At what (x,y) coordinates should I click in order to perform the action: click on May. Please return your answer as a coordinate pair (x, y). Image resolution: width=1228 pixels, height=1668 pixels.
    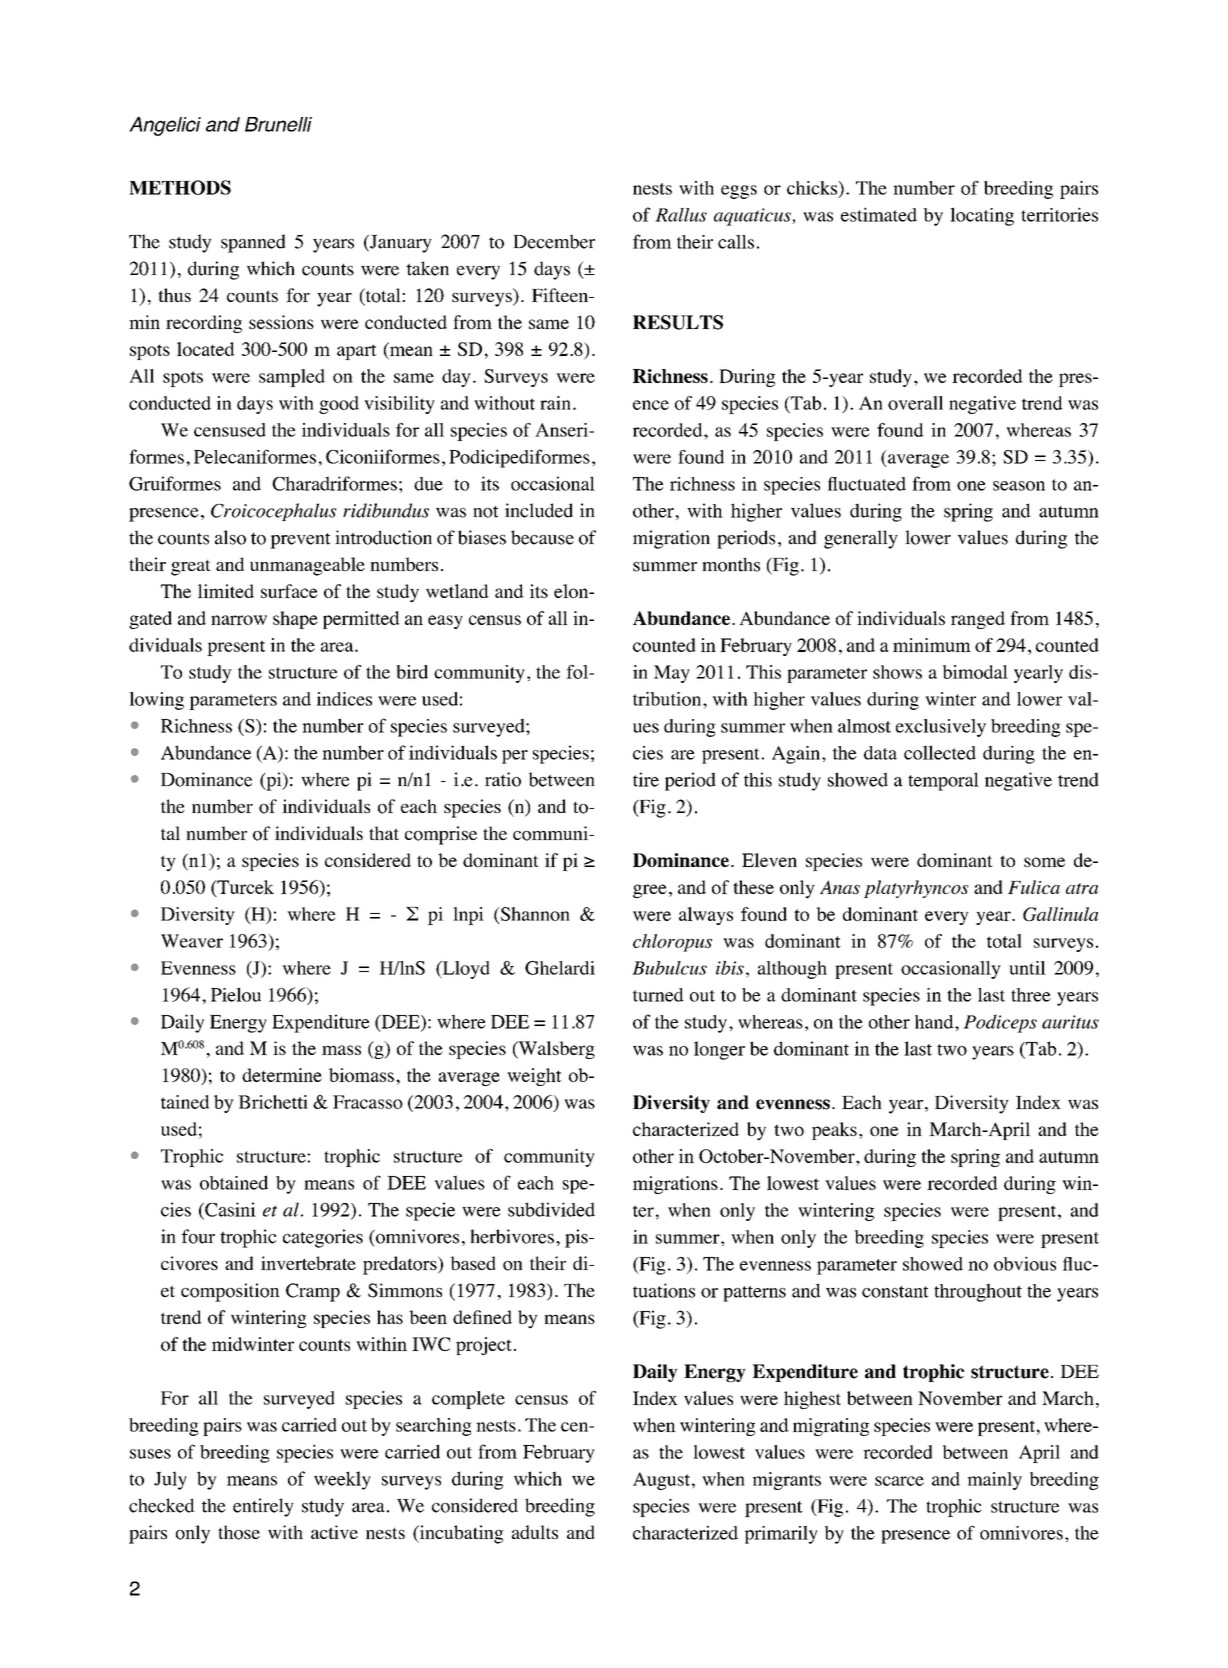
    Looking at the image, I should click on (672, 674).
